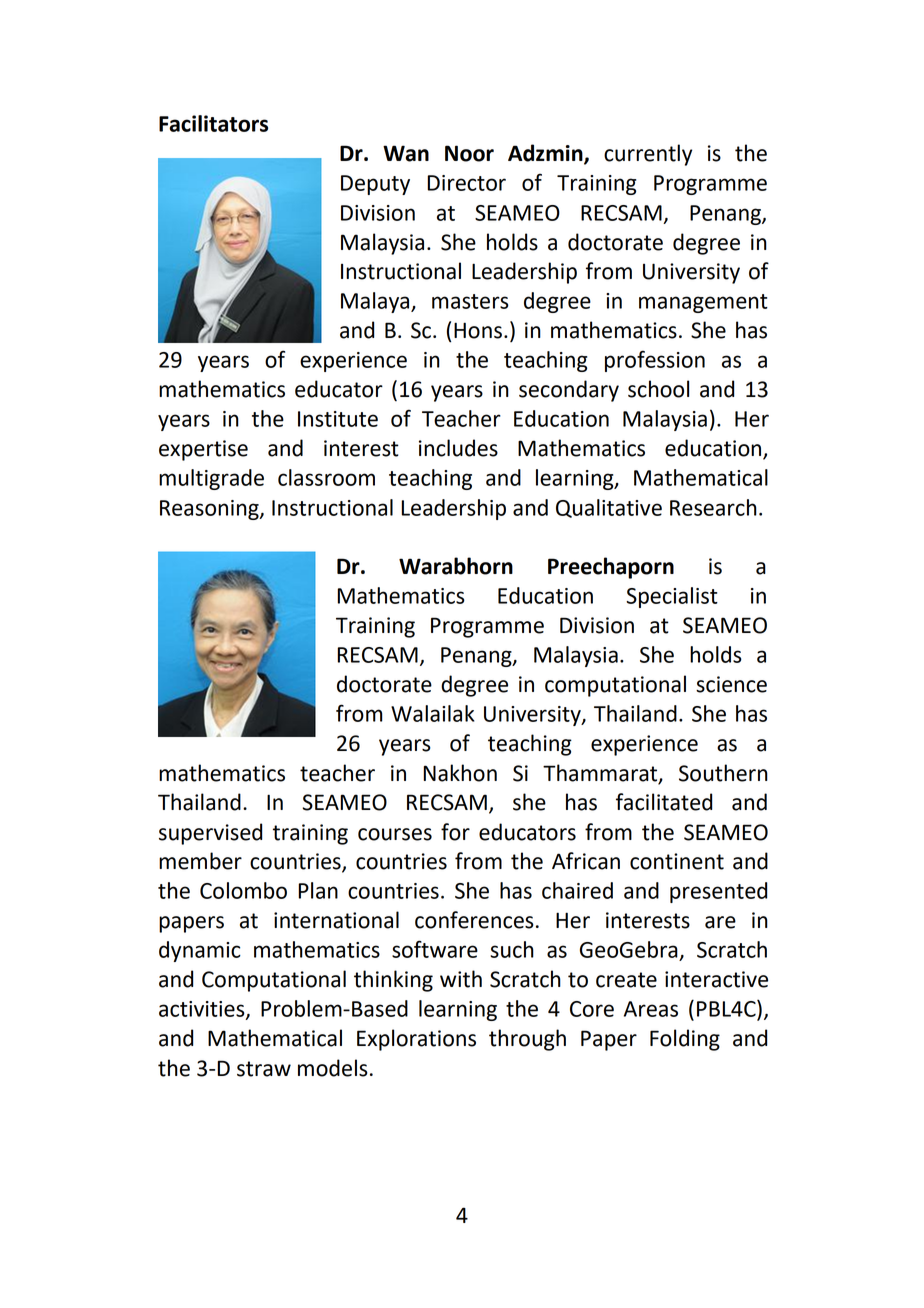  What do you see at coordinates (213, 123) in the screenshot?
I see `Facilitators` at bounding box center [213, 123].
